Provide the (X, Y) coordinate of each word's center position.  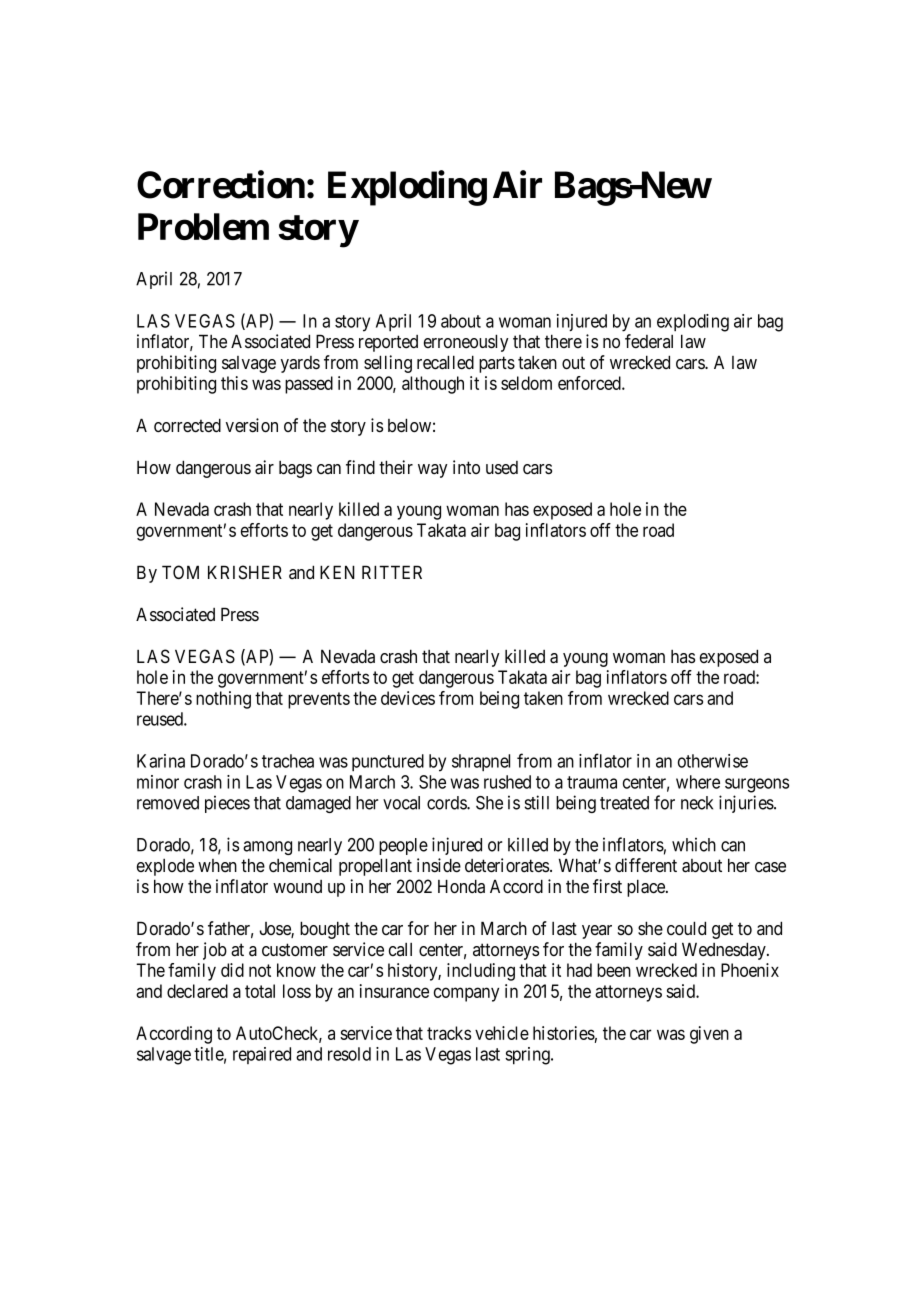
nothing (223, 700)
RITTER (392, 572)
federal (649, 341)
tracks (449, 1033)
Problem (203, 226)
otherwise (713, 761)
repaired (262, 1055)
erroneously (466, 343)
